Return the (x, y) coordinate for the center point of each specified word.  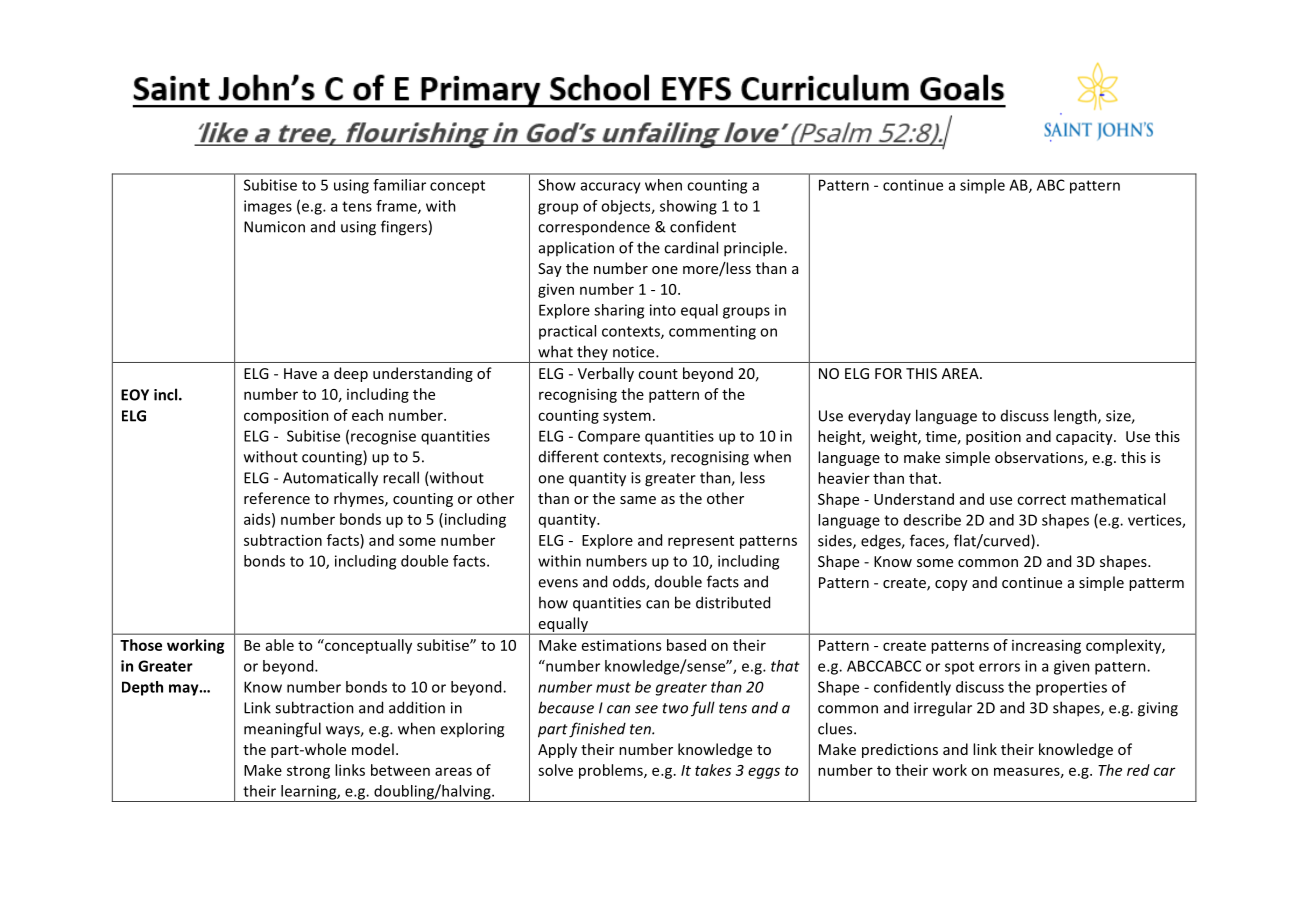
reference (277, 498)
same (638, 500)
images (268, 207)
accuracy (611, 188)
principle (754, 249)
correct (1041, 500)
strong (308, 772)
